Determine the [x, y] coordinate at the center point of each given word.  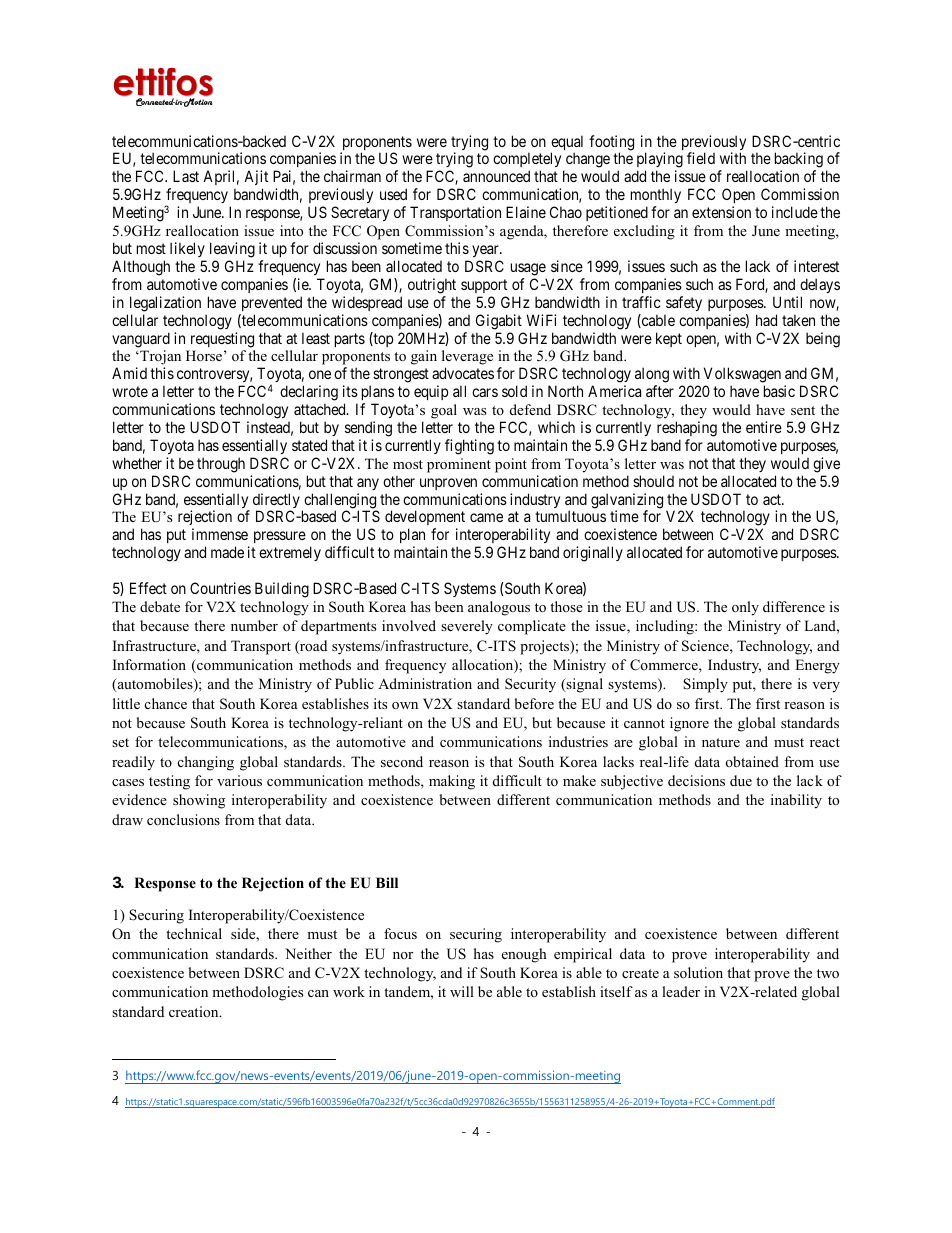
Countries [220, 588]
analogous [499, 608]
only [745, 608]
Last [186, 176]
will [462, 991]
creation [195, 1011]
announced [496, 176]
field [701, 158]
